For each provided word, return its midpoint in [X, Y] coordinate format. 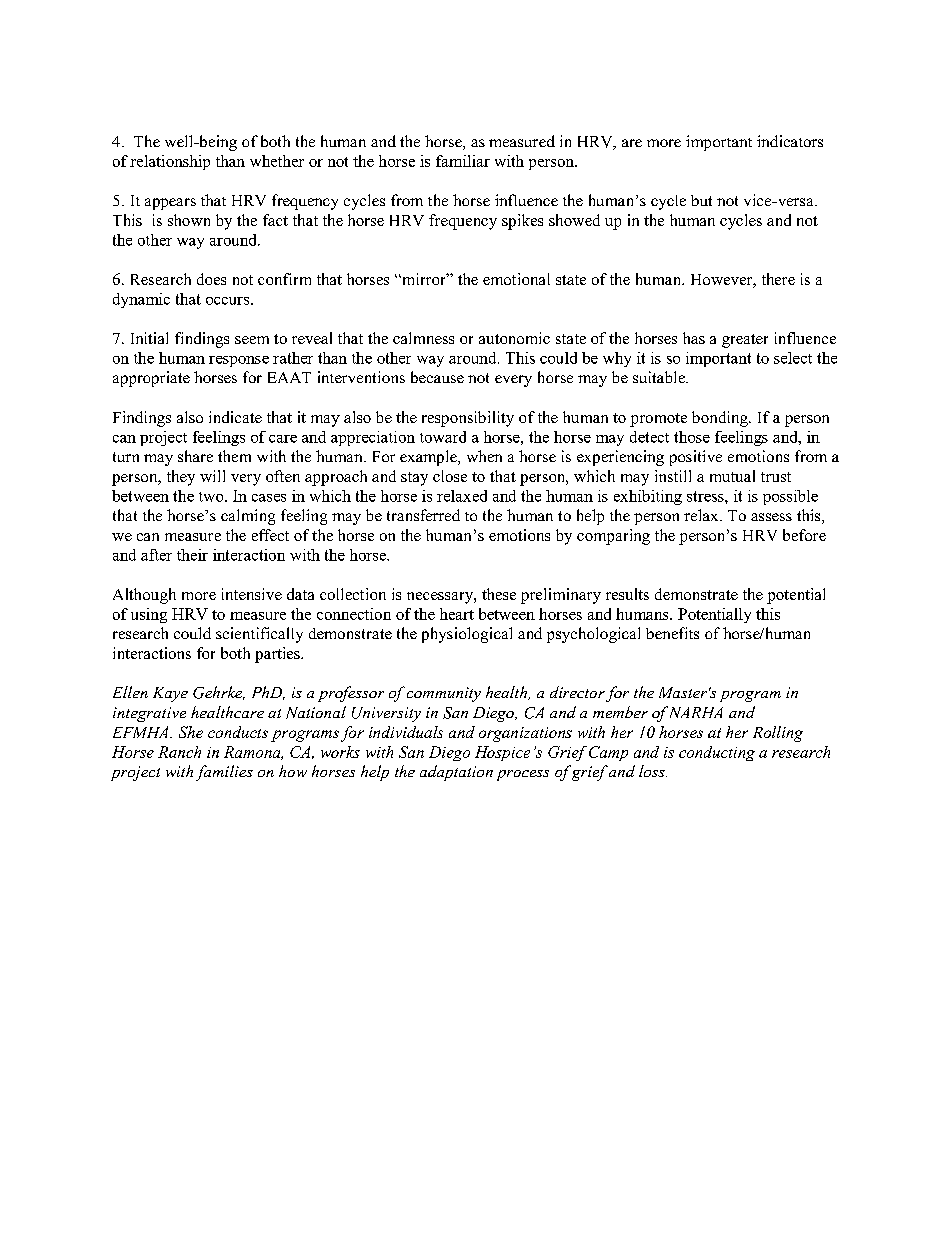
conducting [717, 753]
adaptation [456, 773]
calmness [423, 338]
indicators [790, 141]
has [694, 338]
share [195, 456]
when [484, 456]
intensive [252, 594]
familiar [463, 161]
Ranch [179, 752]
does [211, 279]
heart [457, 614]
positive [696, 458]
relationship [170, 162]
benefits [672, 633]
